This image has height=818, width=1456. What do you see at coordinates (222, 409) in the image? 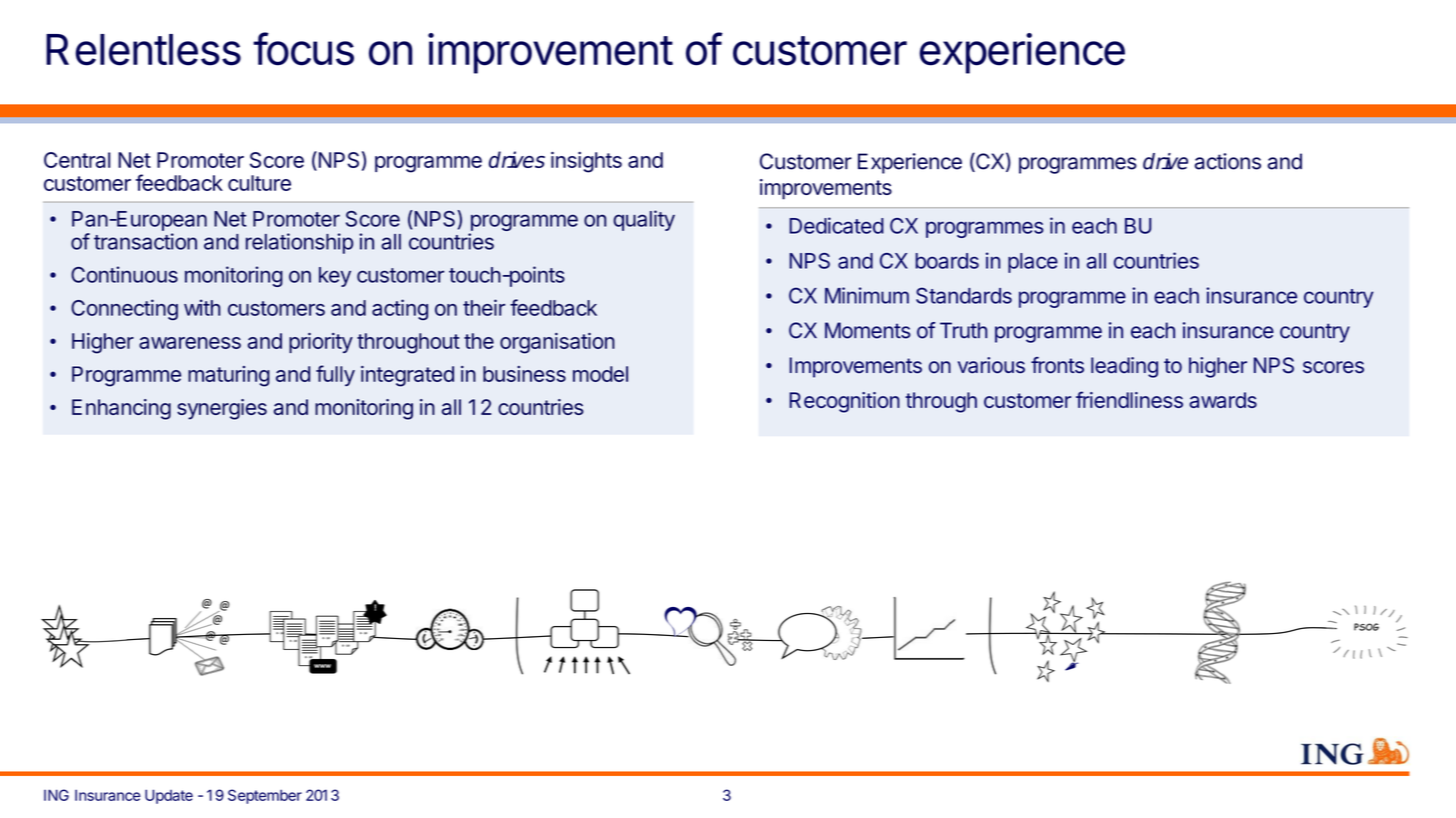
I see `synergies` at bounding box center [222, 409].
